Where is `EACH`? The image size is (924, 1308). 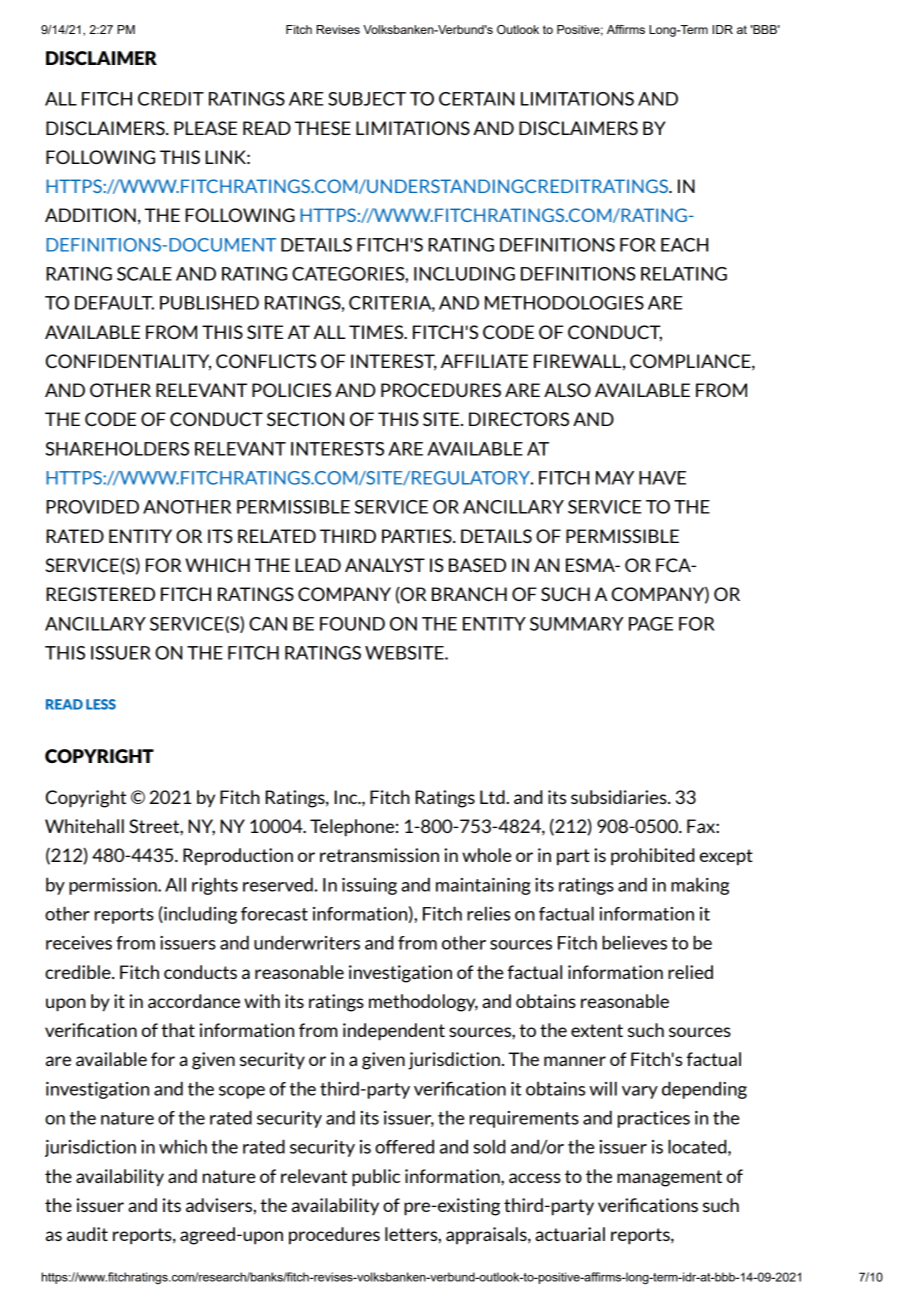 EACH is located at coordinates (684, 245).
